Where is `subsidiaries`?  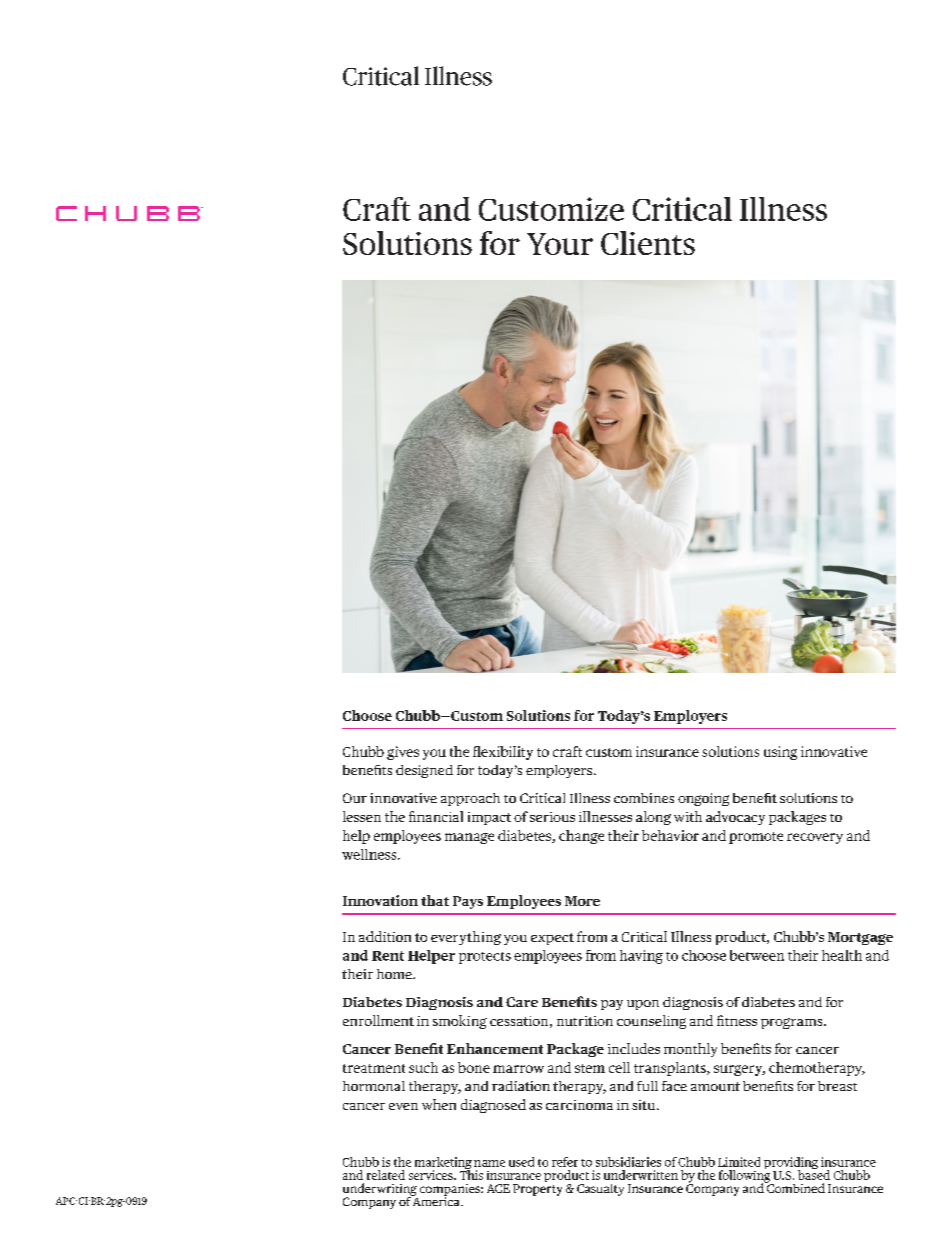
subsidiaries is located at coordinates (628, 1162).
